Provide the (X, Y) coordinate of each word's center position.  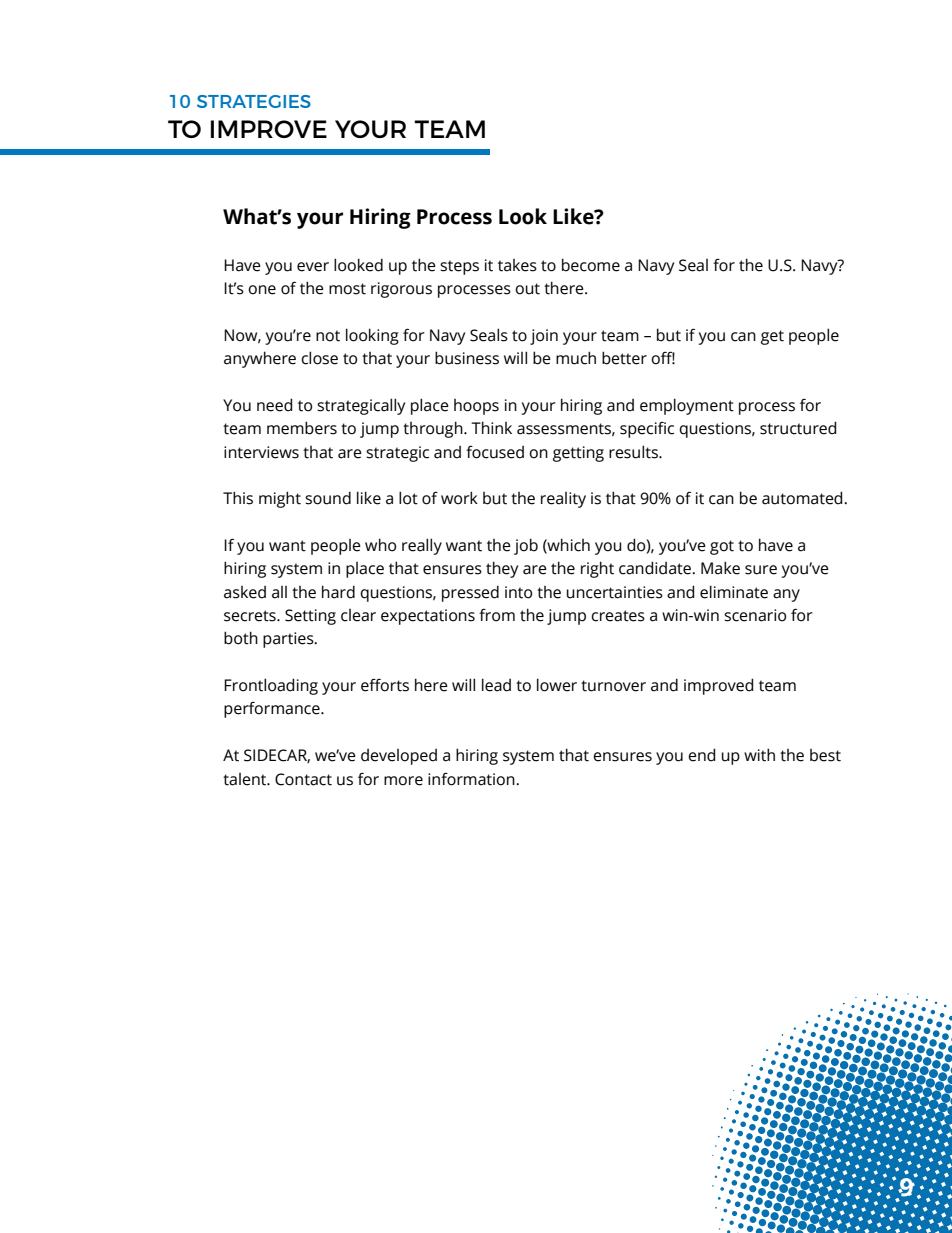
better (624, 358)
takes (517, 265)
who (380, 545)
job (526, 546)
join (544, 337)
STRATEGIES (254, 101)
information (472, 779)
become (591, 265)
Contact (303, 779)
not (328, 336)
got (722, 547)
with (759, 755)
